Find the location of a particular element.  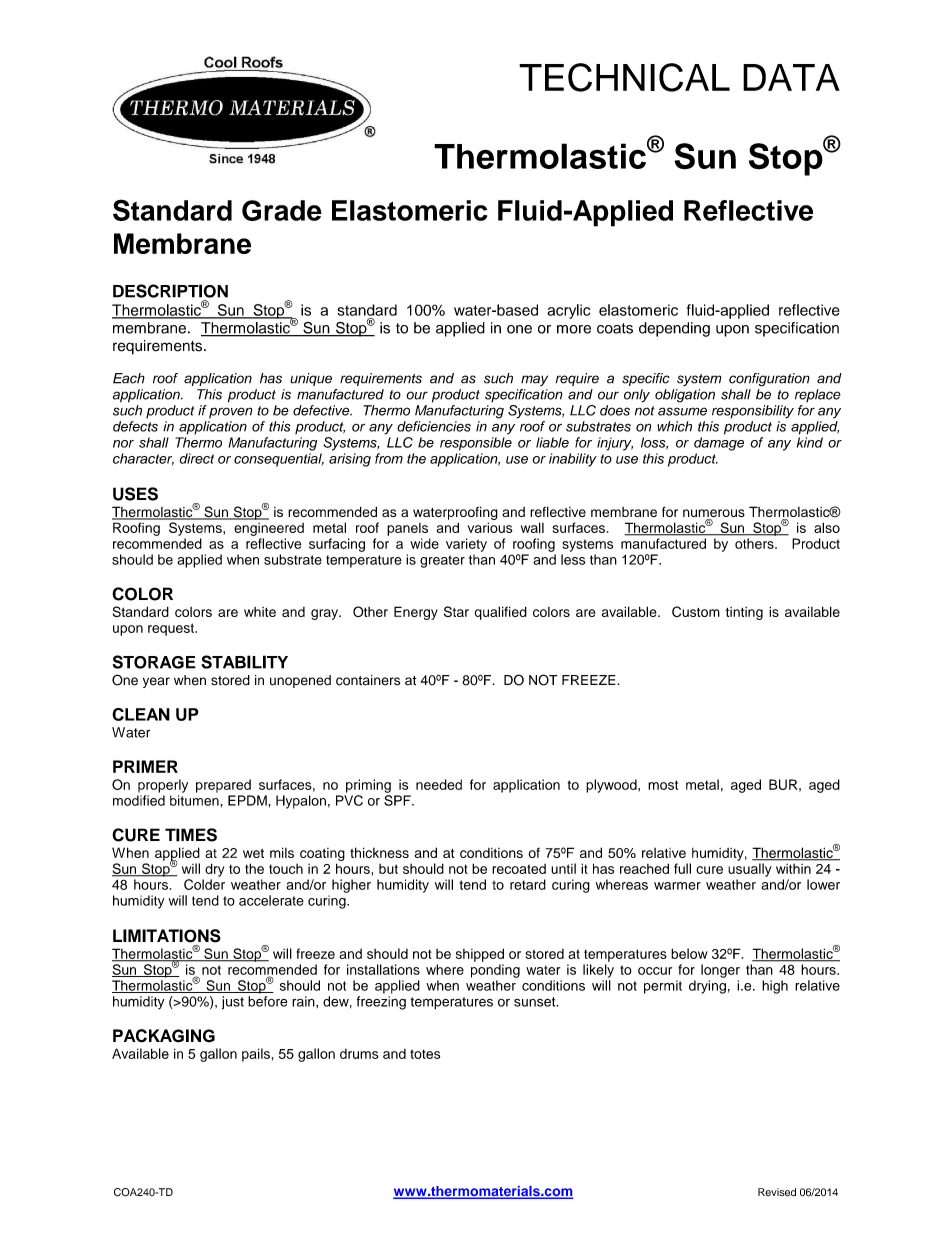

direct is located at coordinates (196, 458).
